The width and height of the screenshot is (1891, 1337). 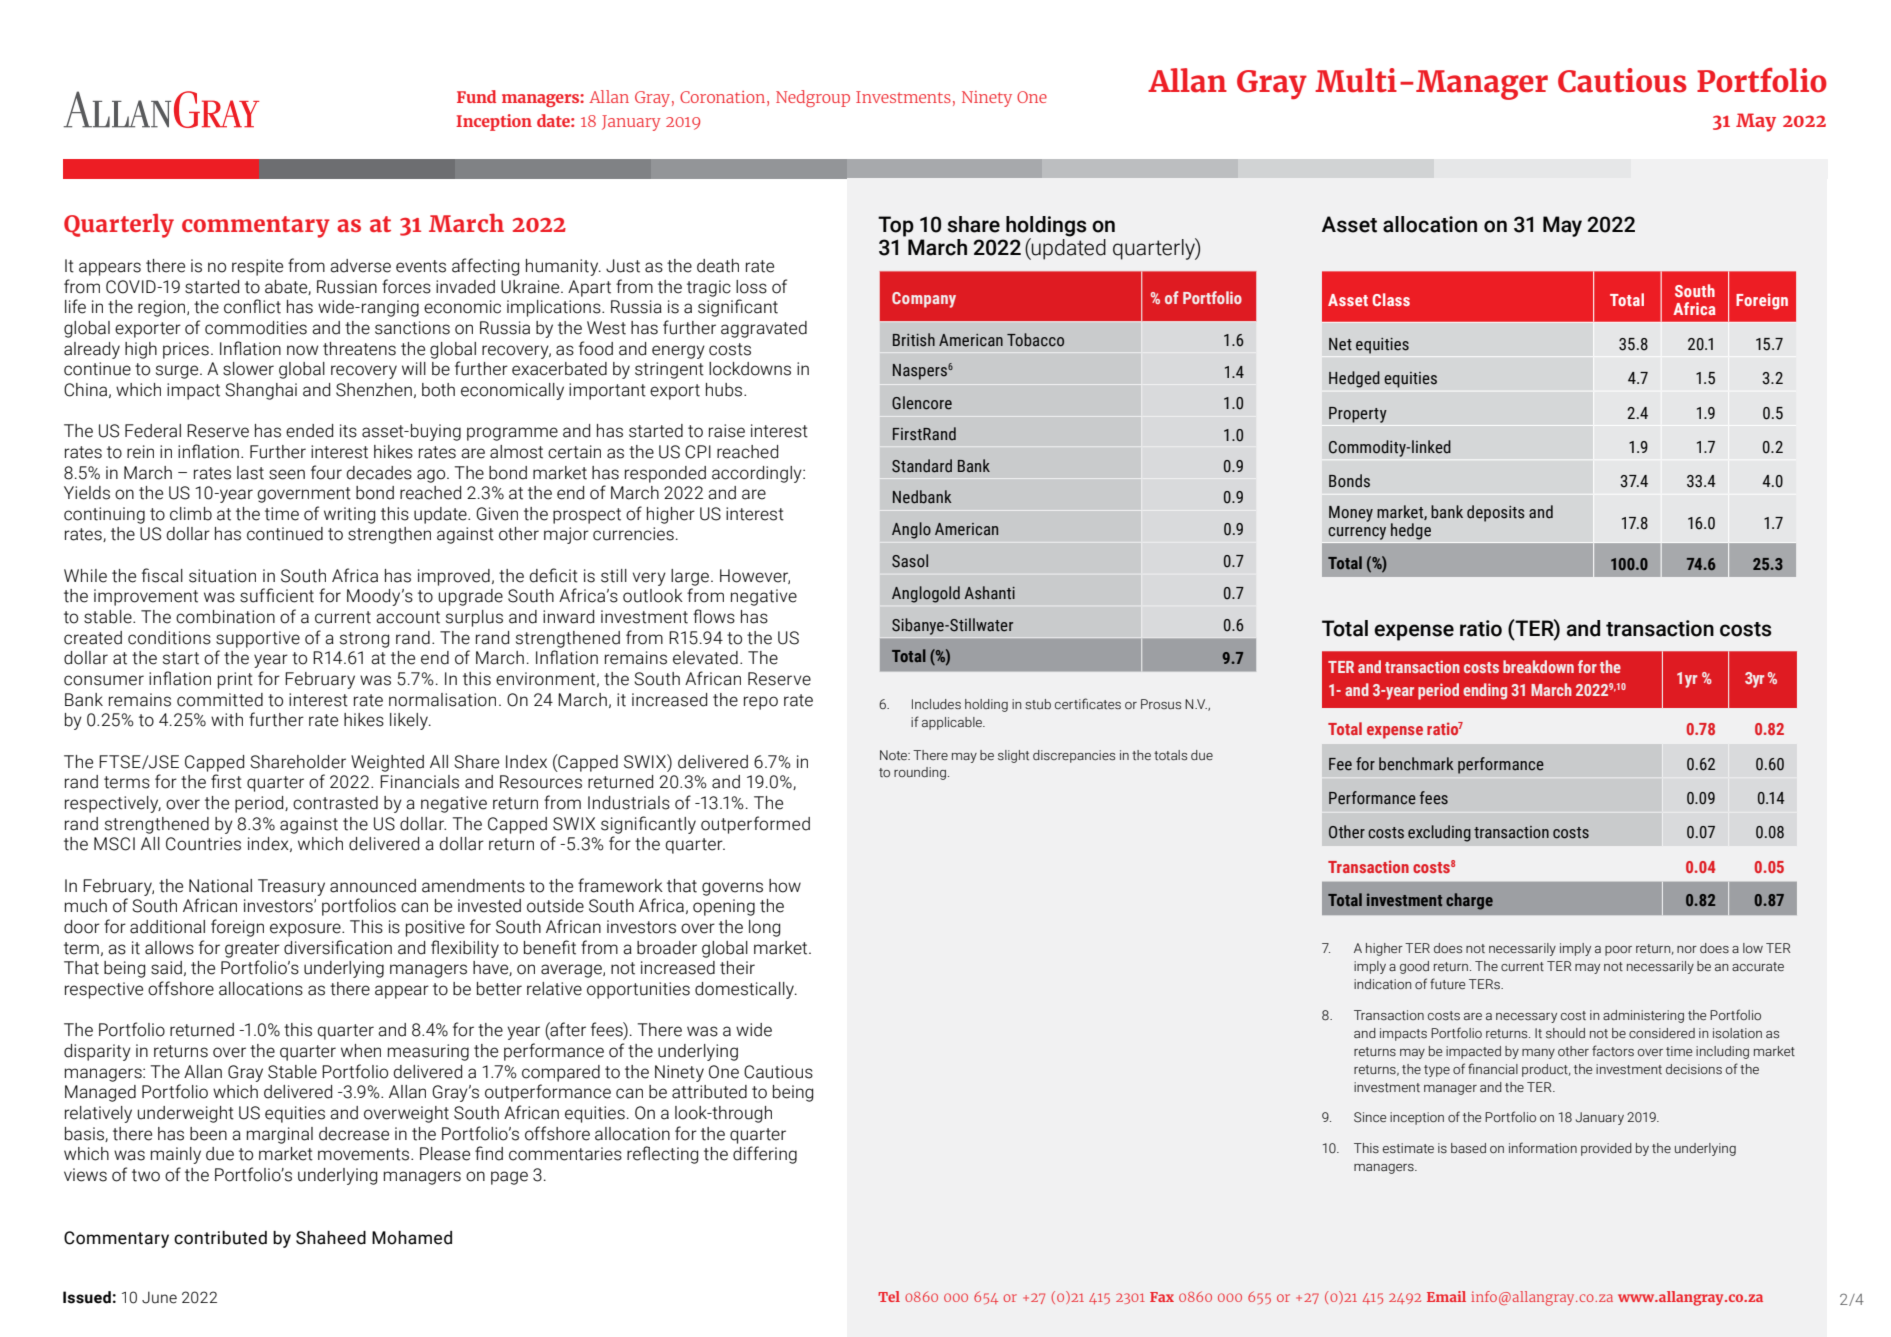 I want to click on charge, so click(x=1469, y=901).
